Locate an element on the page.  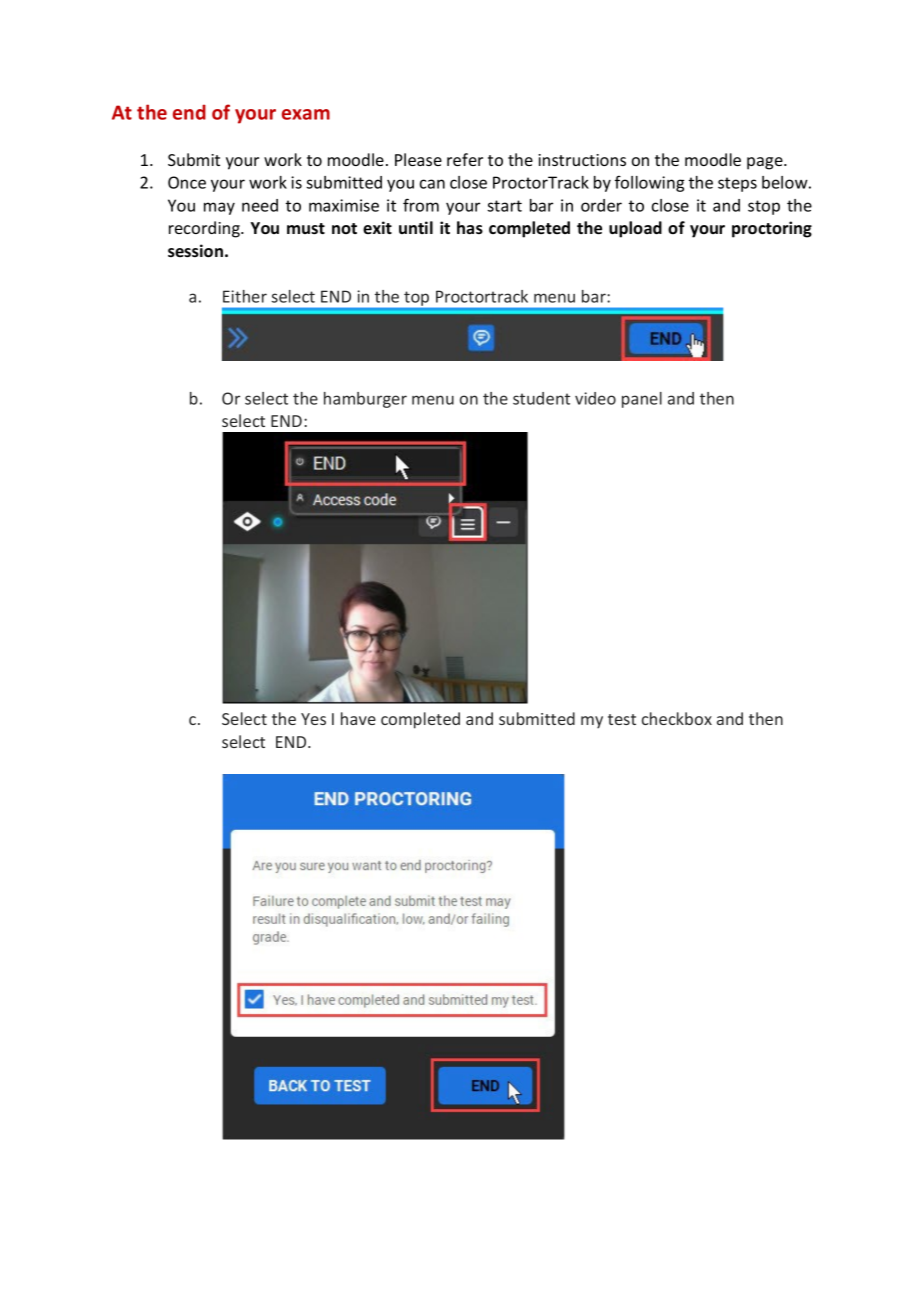
student is located at coordinates (541, 398).
